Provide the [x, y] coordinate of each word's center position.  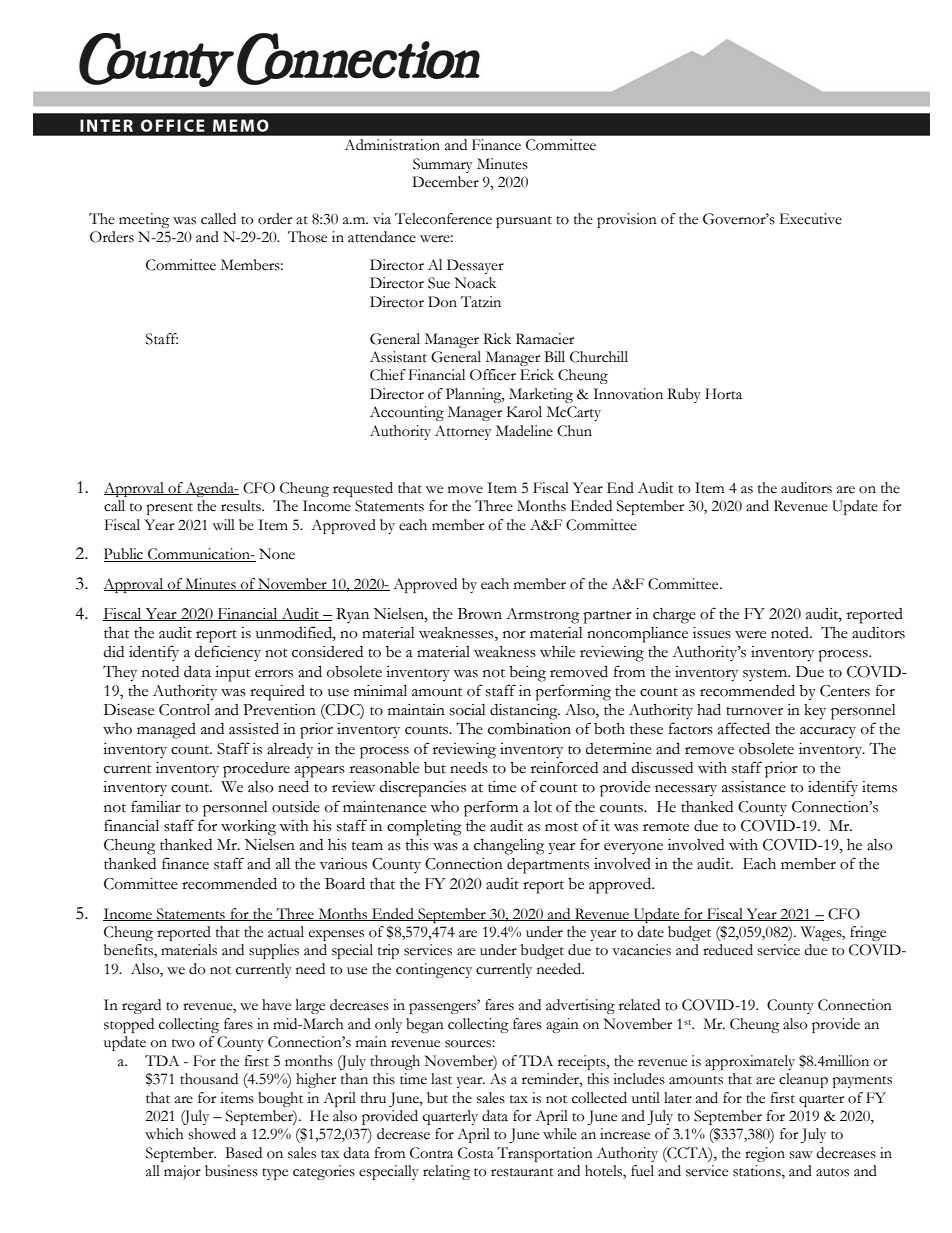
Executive [811, 219]
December [445, 182]
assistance [754, 787]
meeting [144, 220]
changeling [509, 847]
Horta [723, 394]
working [248, 828]
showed [212, 1134]
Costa [476, 1153]
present [170, 509]
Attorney [463, 432]
